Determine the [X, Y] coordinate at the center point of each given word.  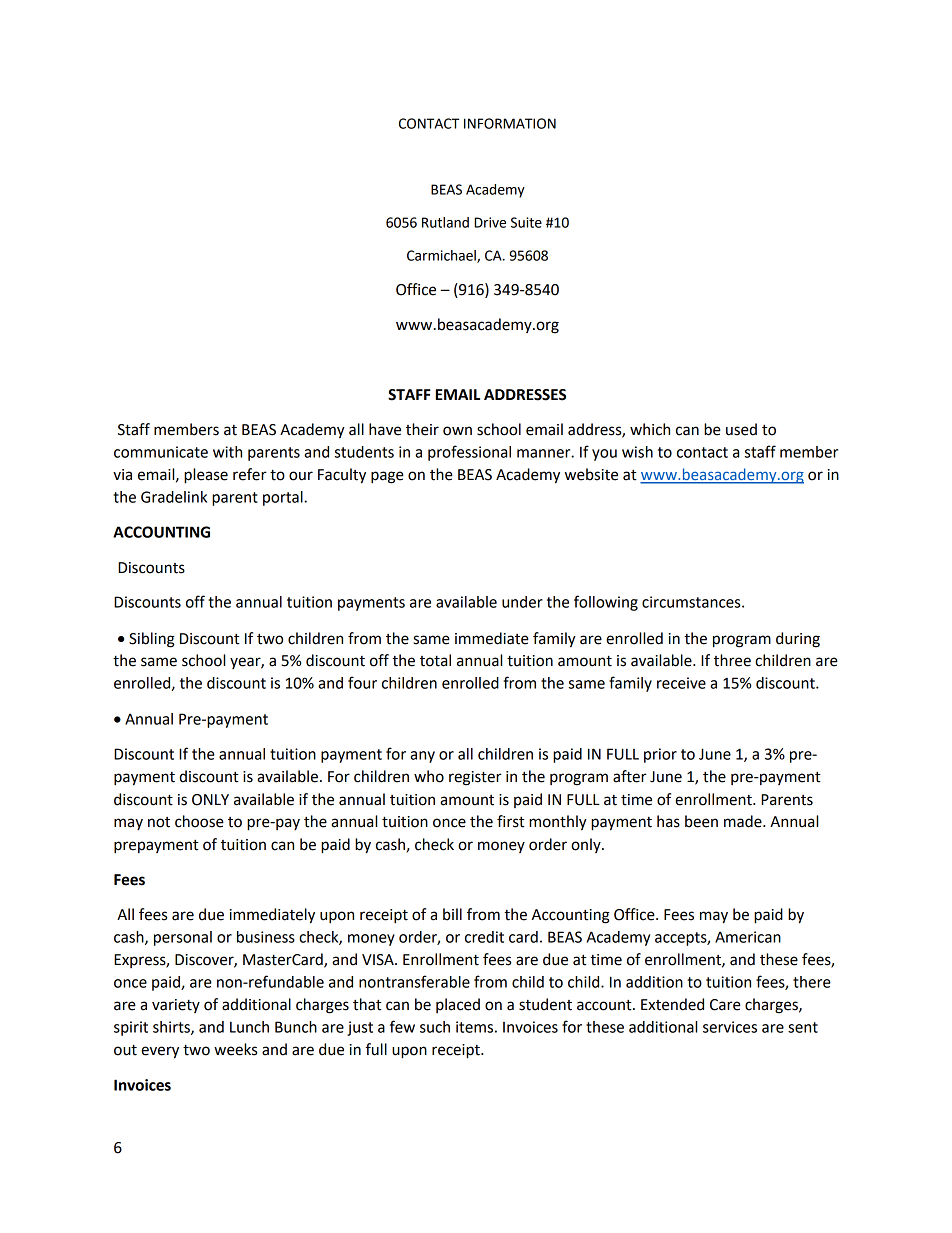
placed [458, 1005]
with [227, 452]
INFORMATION [510, 123]
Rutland [445, 222]
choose [199, 821]
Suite [526, 222]
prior [660, 755]
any [422, 757]
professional [469, 453]
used [741, 429]
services [730, 1027]
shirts [172, 1028]
